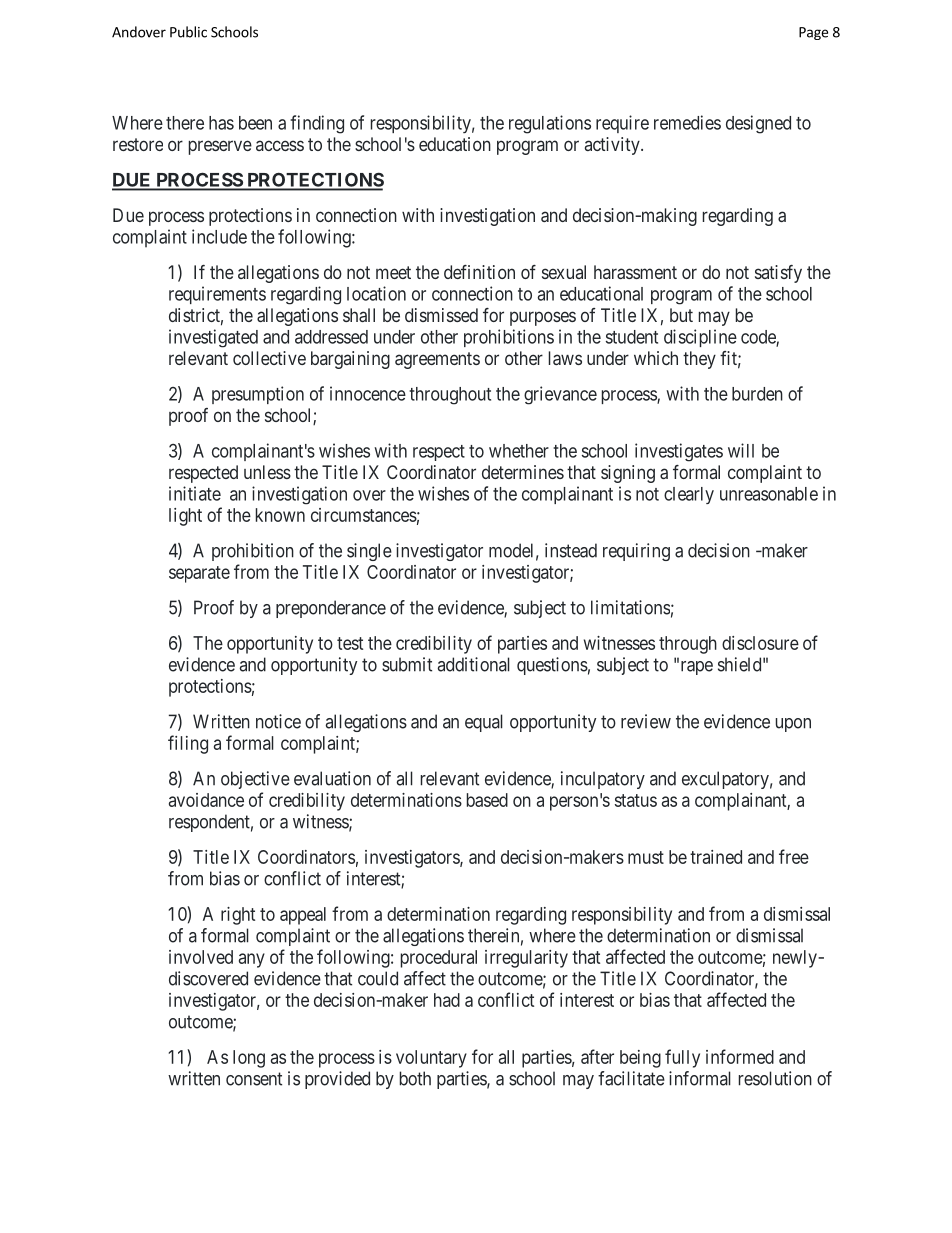 This screenshot has width=952, height=1233. Describe the element at coordinates (249, 1059) in the screenshot. I see `long` at that location.
